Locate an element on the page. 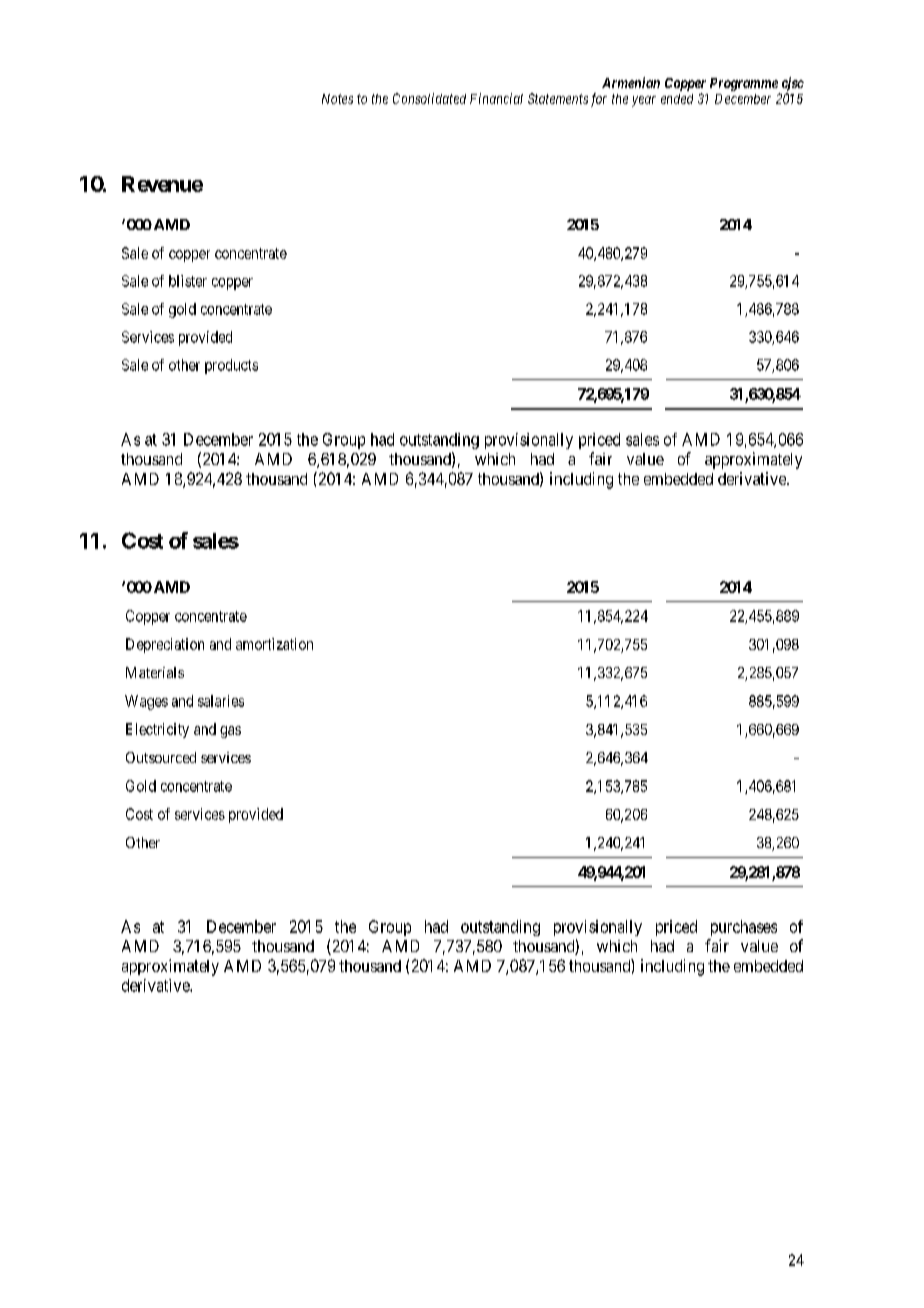 This image has height=1308, width=924. ended is located at coordinates (677, 99).
